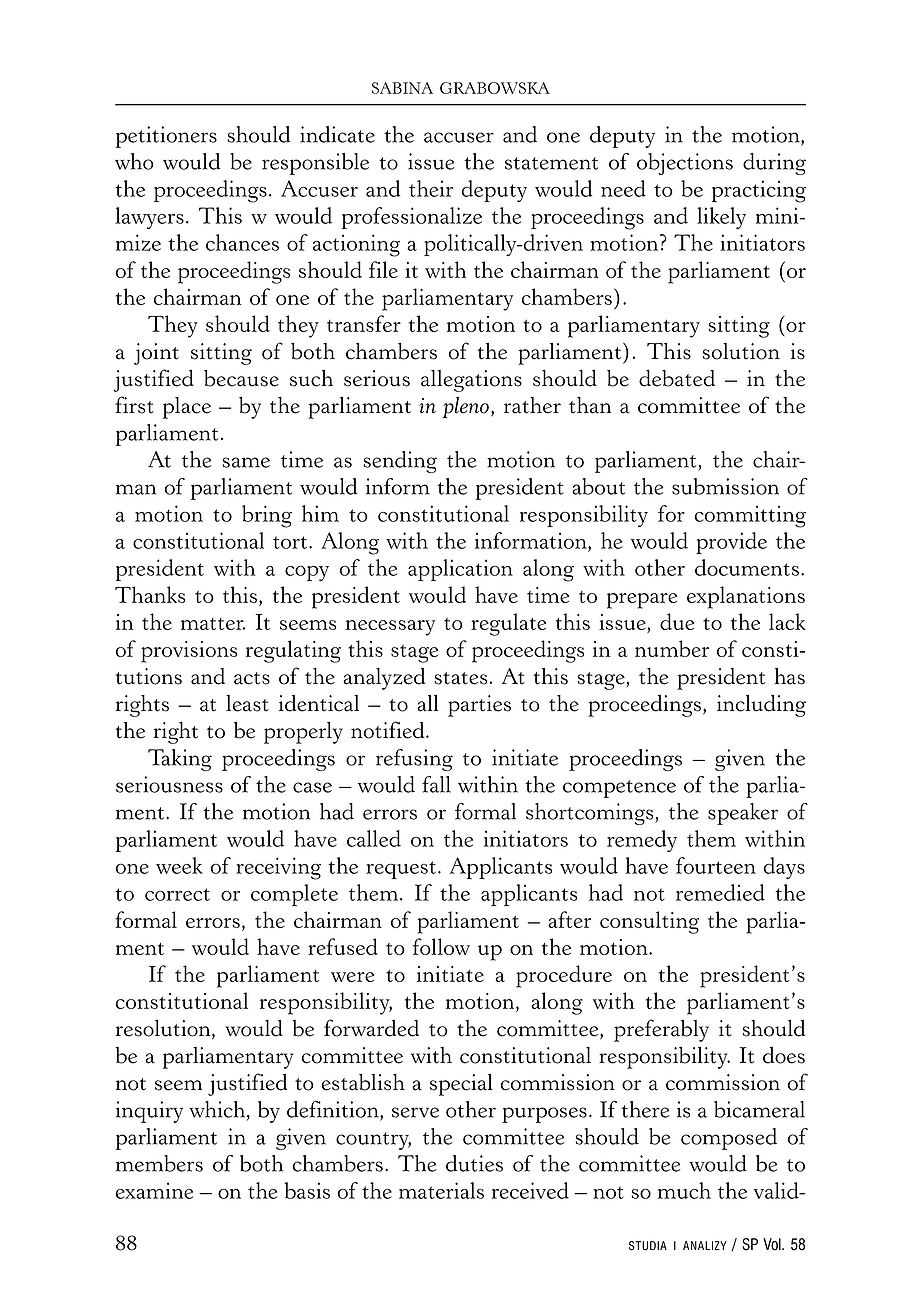  I want to click on submission, so click(725, 486).
